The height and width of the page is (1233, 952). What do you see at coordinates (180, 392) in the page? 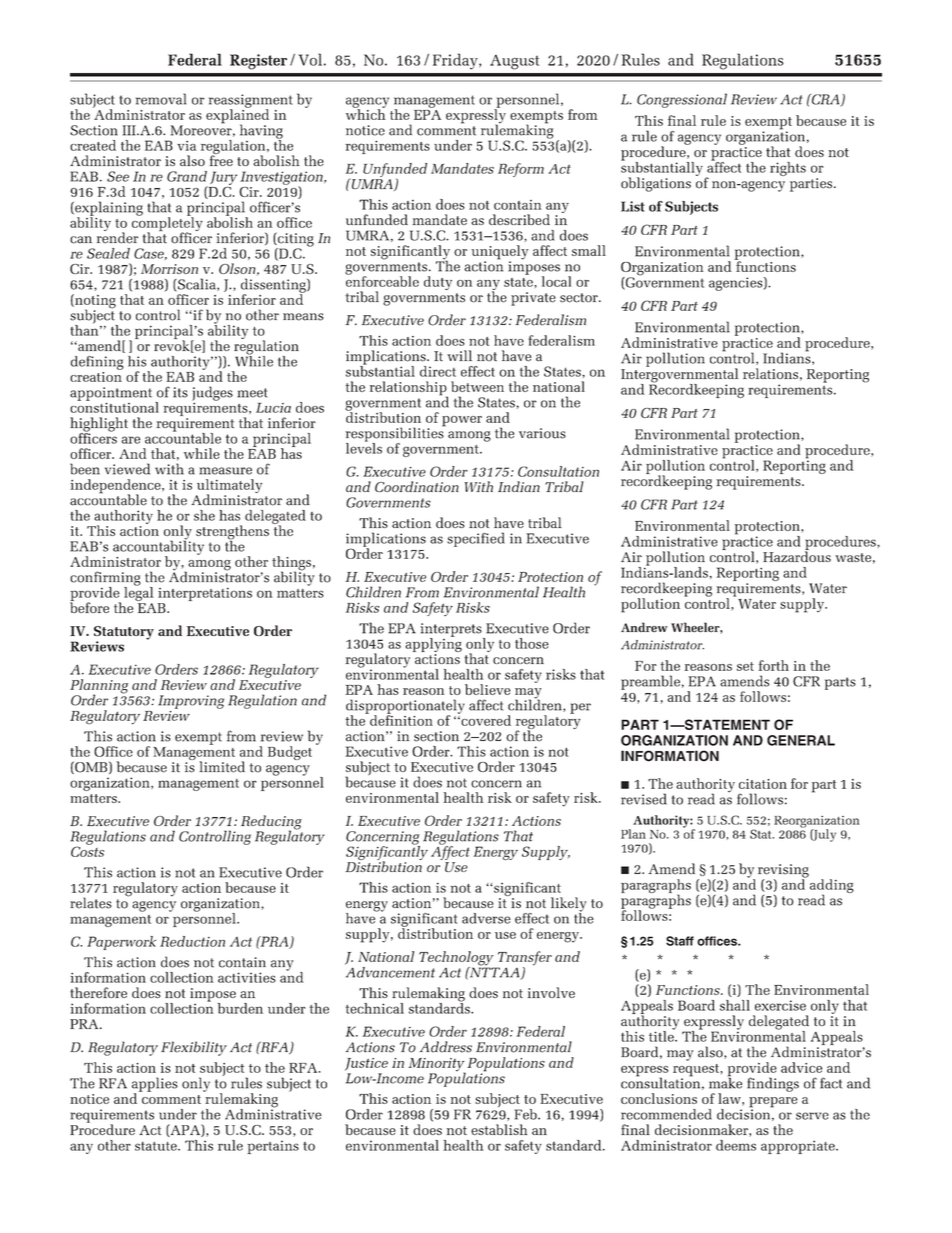
I see `its` at bounding box center [180, 392].
